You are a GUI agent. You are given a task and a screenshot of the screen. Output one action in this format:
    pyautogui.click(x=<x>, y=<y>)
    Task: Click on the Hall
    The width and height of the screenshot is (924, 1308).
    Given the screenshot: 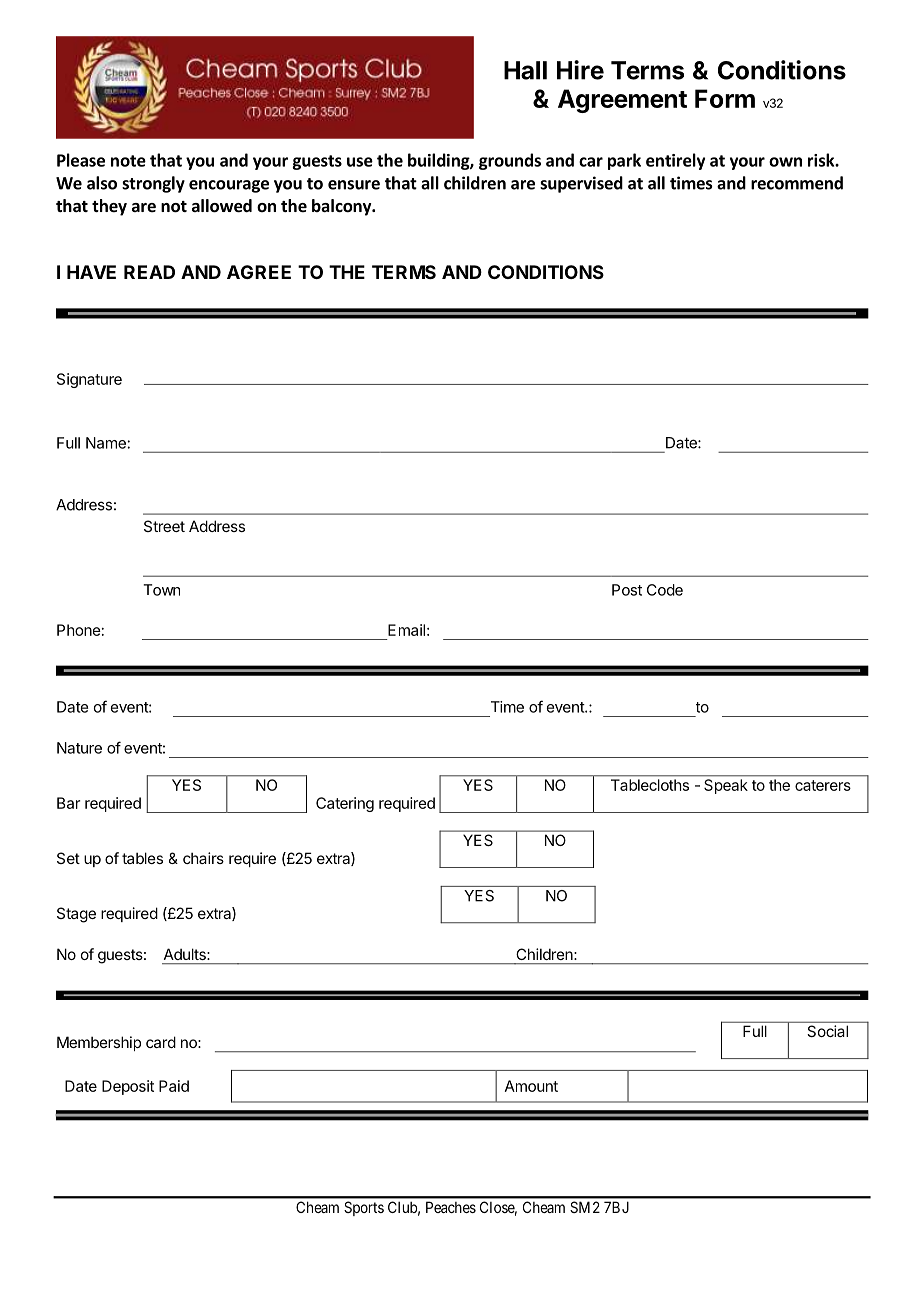 What is the action you would take?
    pyautogui.click(x=525, y=70)
